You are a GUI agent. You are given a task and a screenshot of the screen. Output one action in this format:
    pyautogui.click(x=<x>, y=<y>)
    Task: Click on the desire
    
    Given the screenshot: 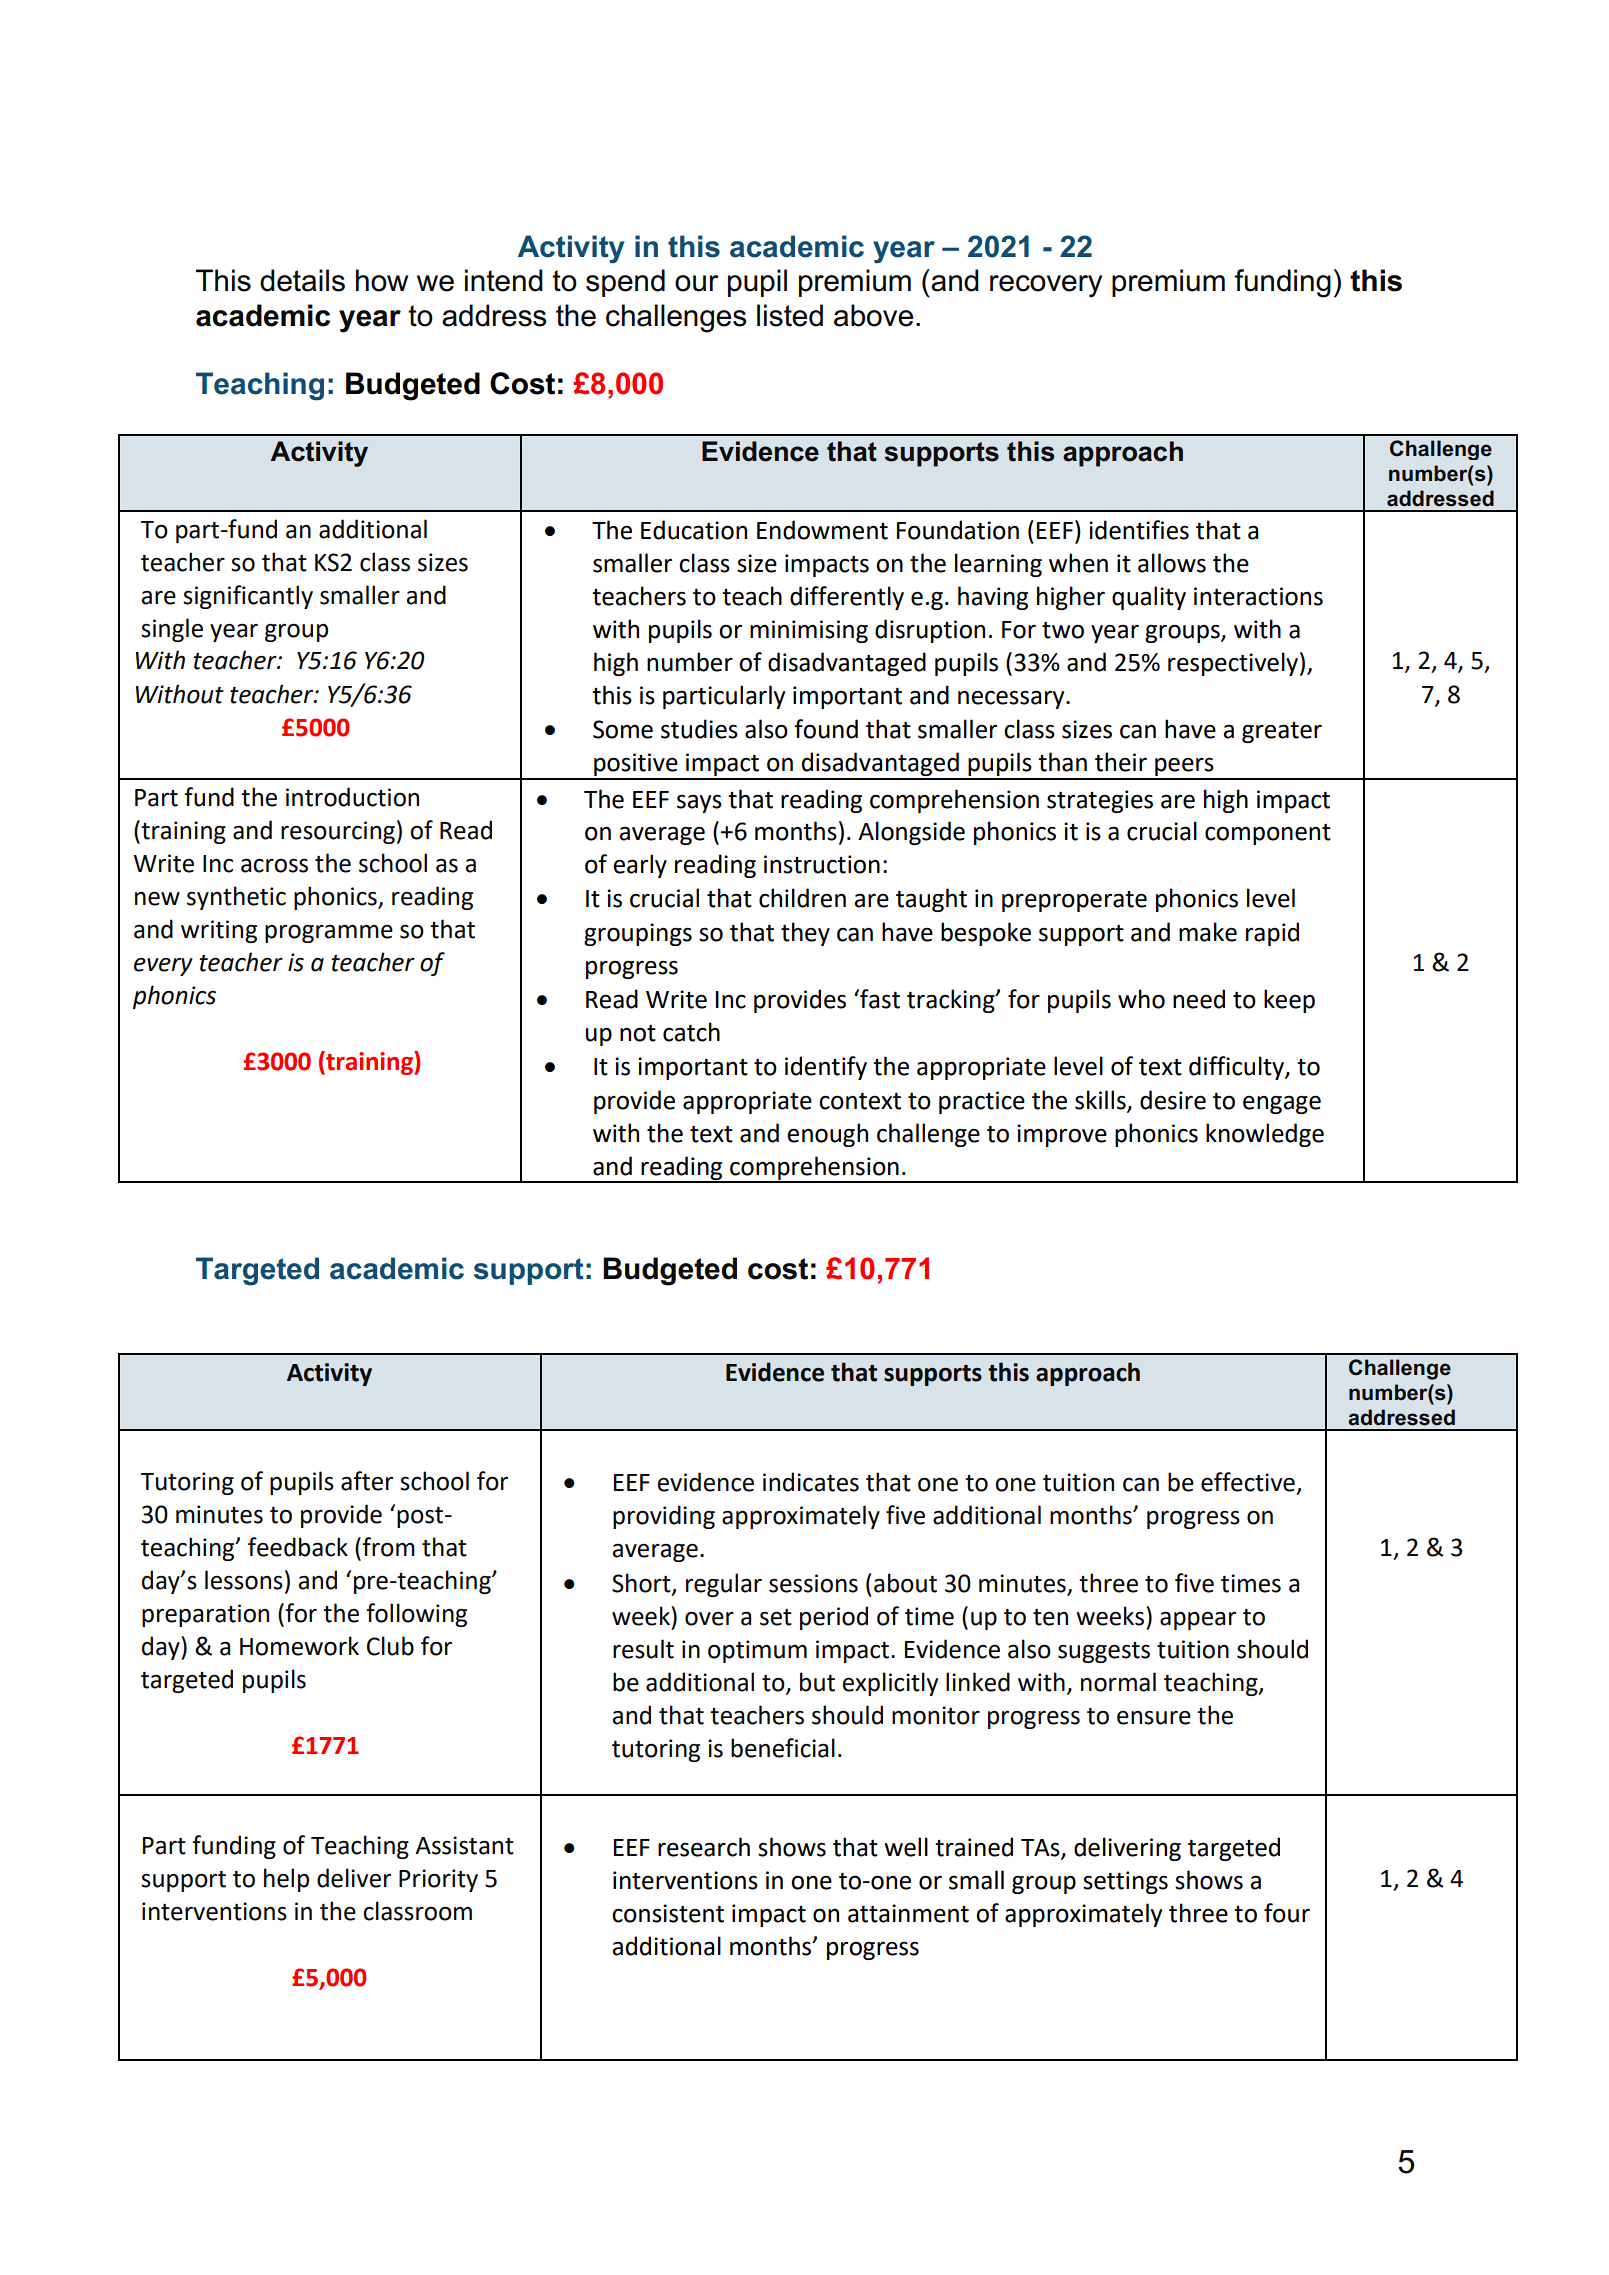 What is the action you would take?
    pyautogui.click(x=1173, y=1100)
